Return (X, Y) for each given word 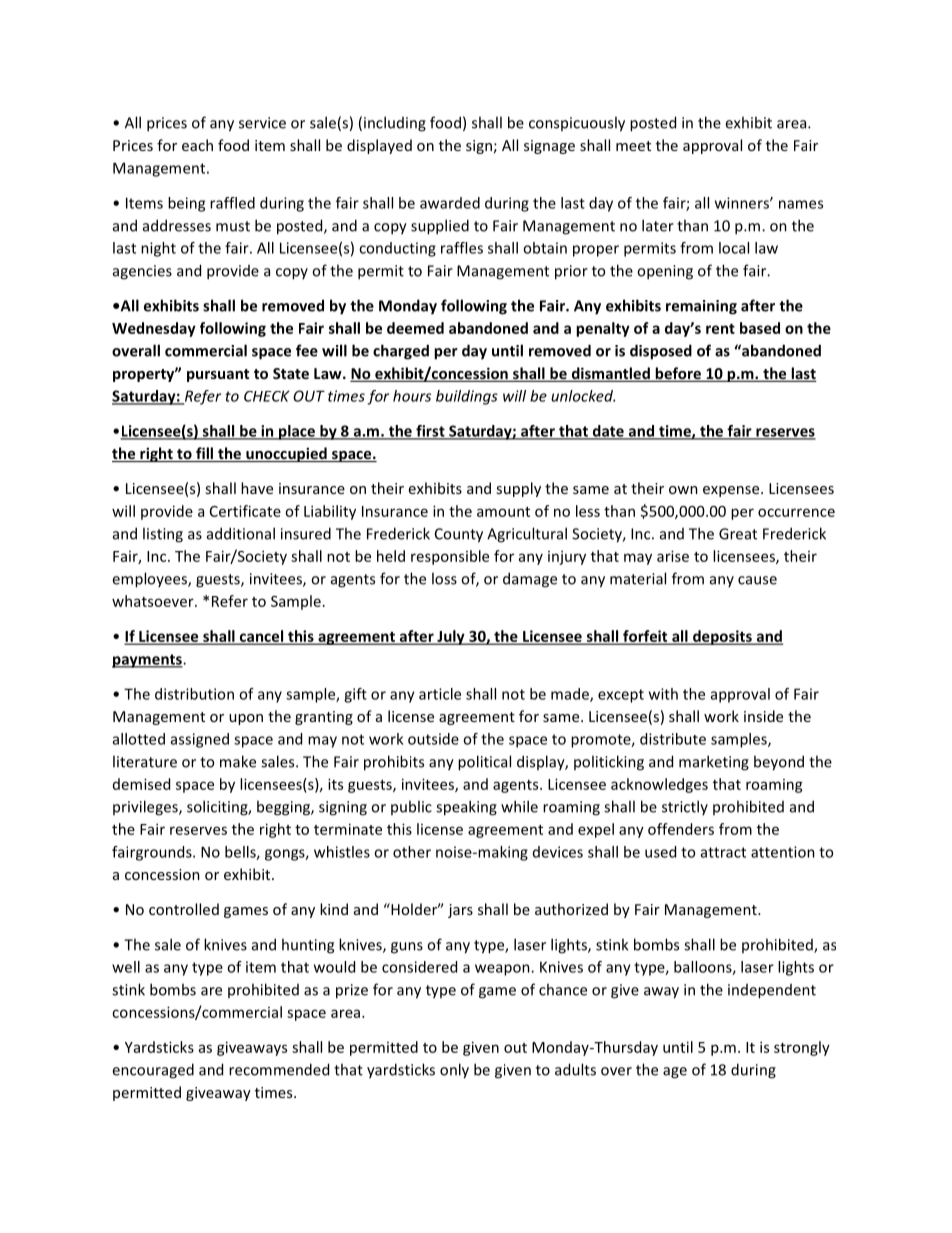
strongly (802, 1048)
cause (757, 580)
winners (743, 203)
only (454, 1071)
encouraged (153, 1071)
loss (444, 578)
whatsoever (154, 601)
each (197, 145)
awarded (450, 203)
